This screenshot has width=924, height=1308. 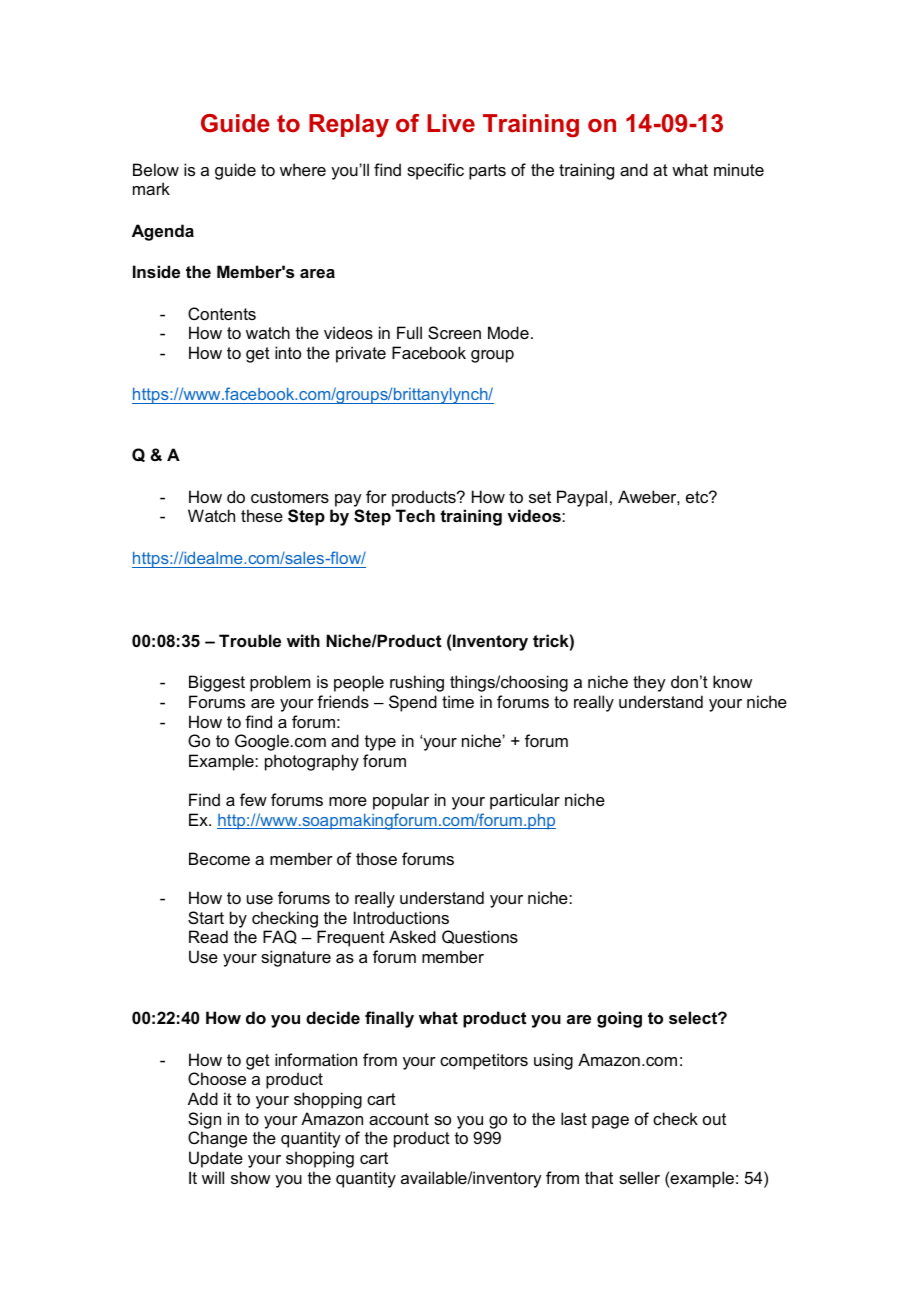 I want to click on Start, so click(x=206, y=917).
